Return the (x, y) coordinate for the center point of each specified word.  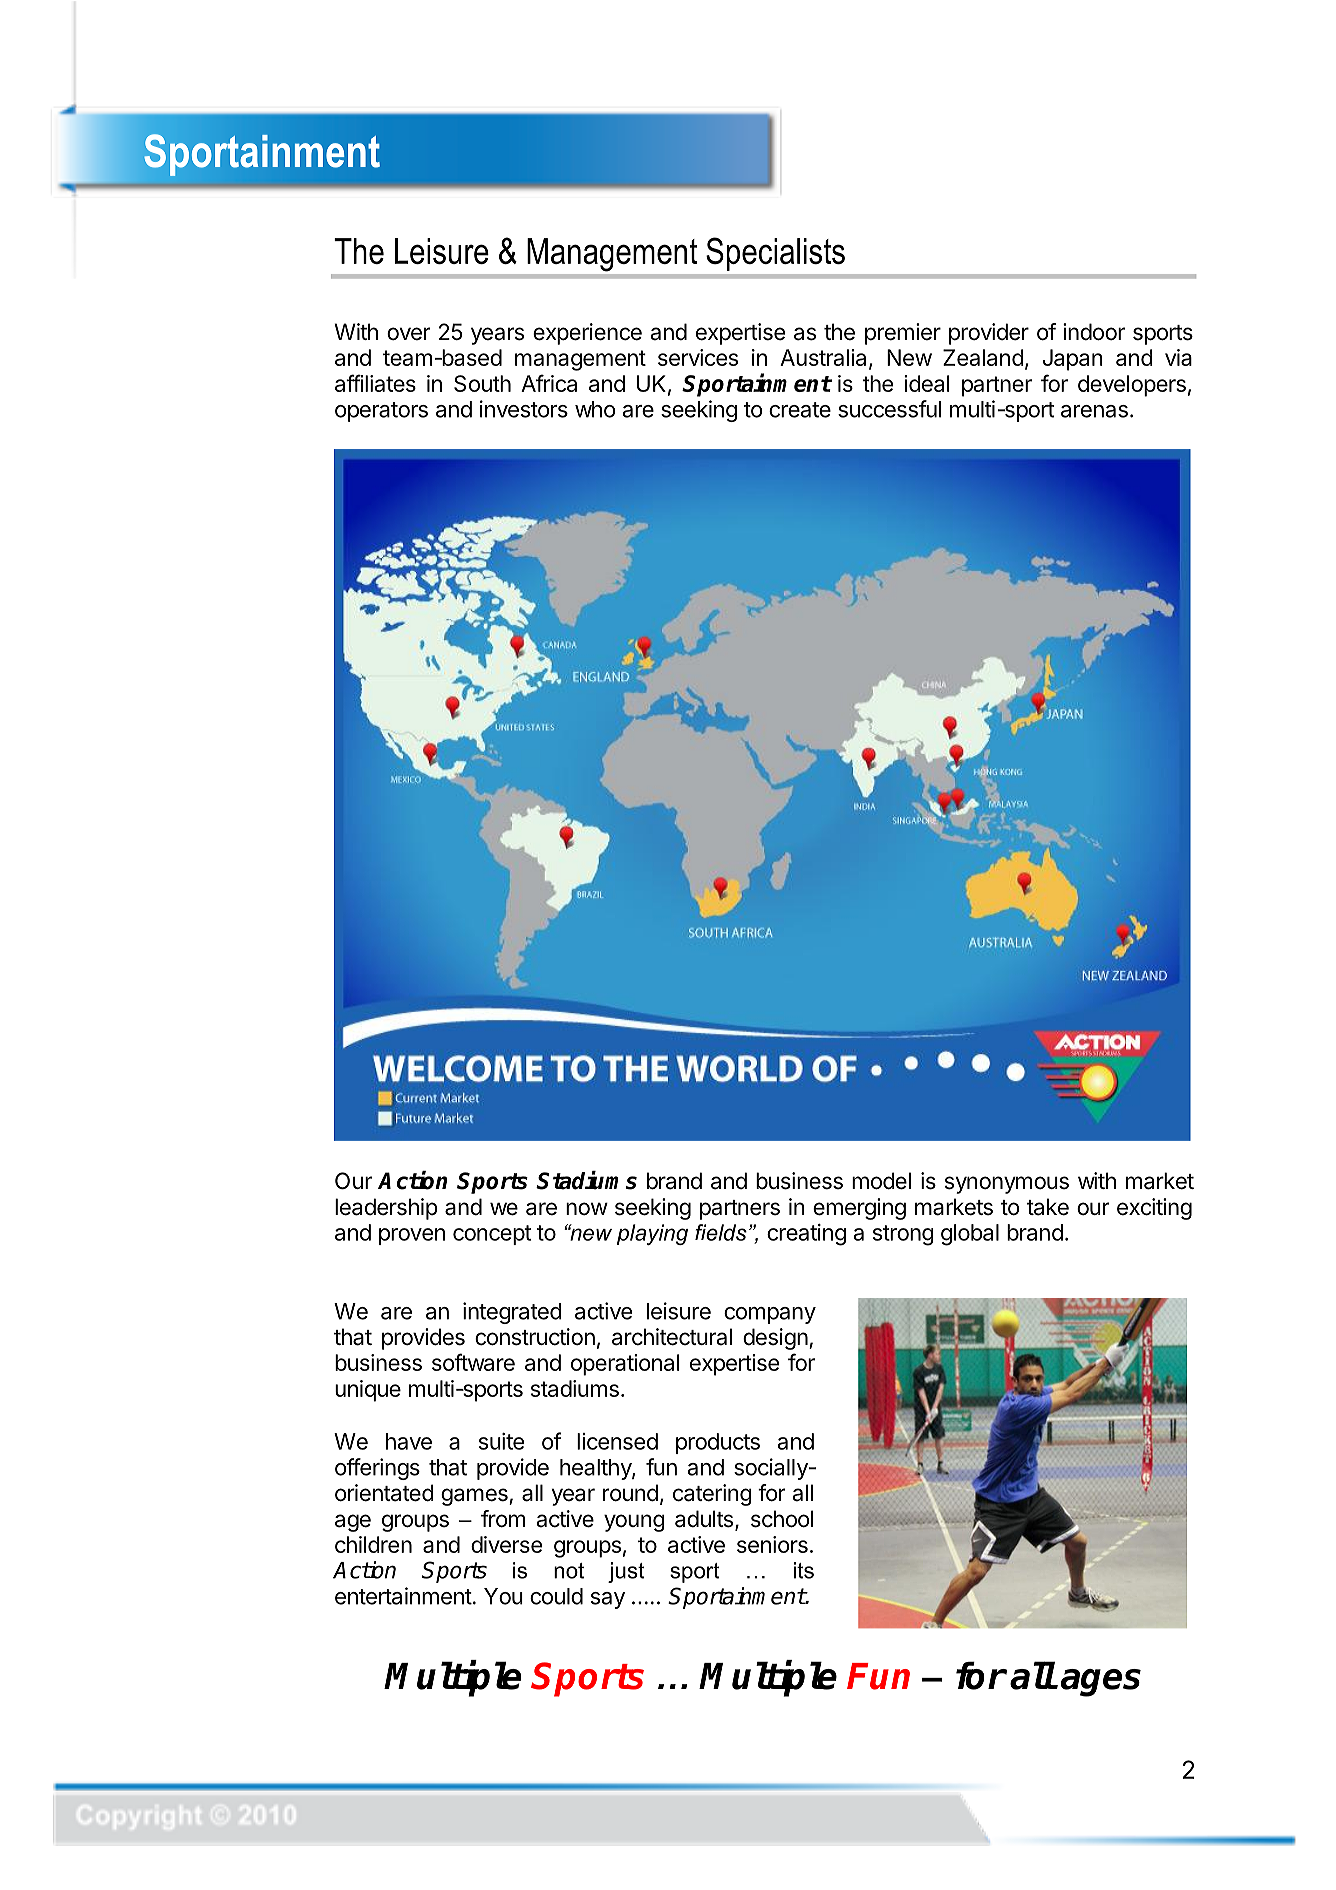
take (1048, 1207)
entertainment (403, 1596)
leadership (386, 1209)
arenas (1094, 411)
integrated (512, 1313)
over (408, 334)
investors (524, 409)
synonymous (1007, 1185)
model (881, 1181)
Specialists (775, 254)
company (770, 1315)
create (800, 410)
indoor (1094, 332)
